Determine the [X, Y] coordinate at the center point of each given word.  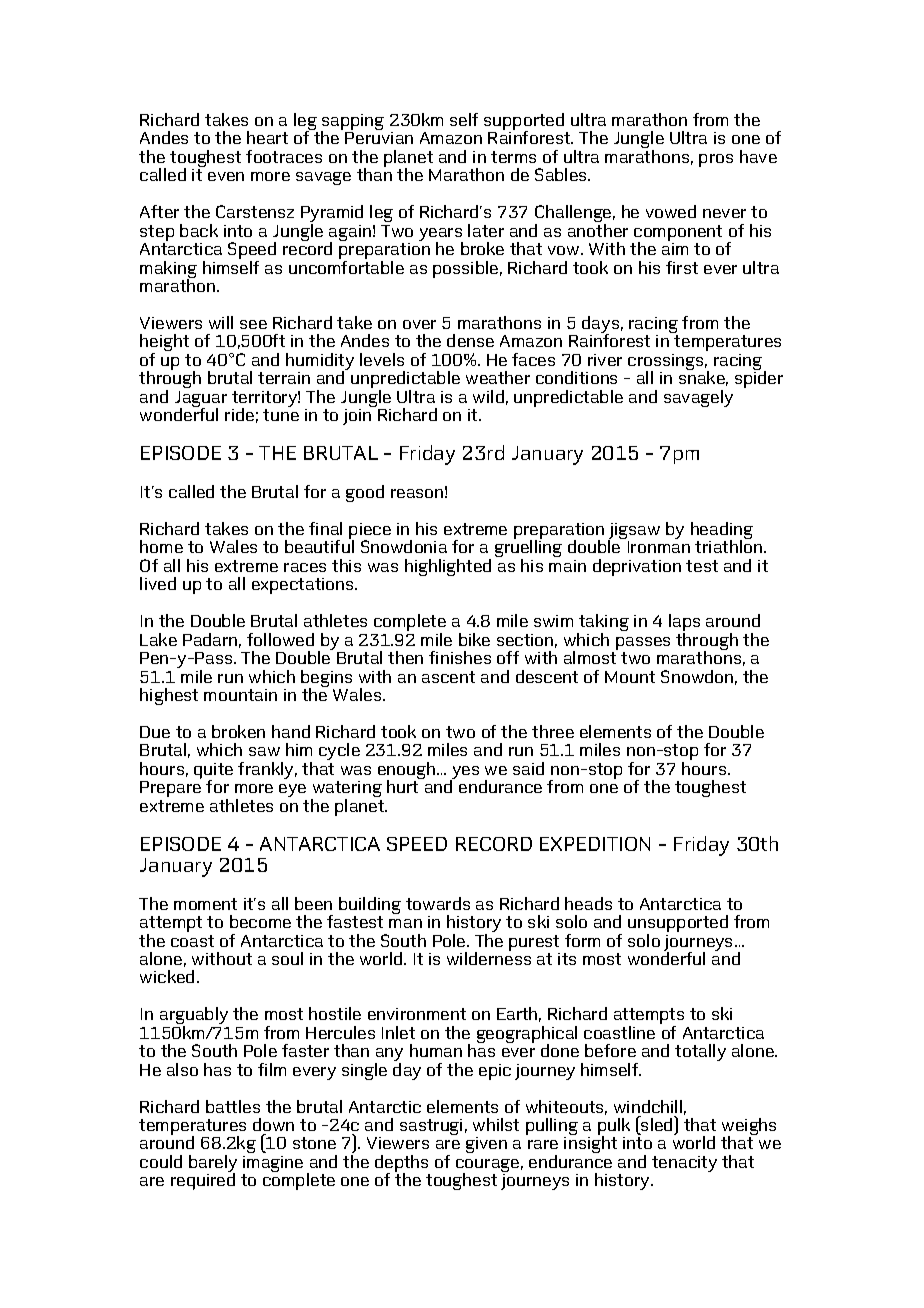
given [486, 1145]
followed [280, 639]
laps [684, 624]
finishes [460, 657]
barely [213, 1165]
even [226, 176]
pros [716, 160]
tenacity [684, 1164]
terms [513, 157]
